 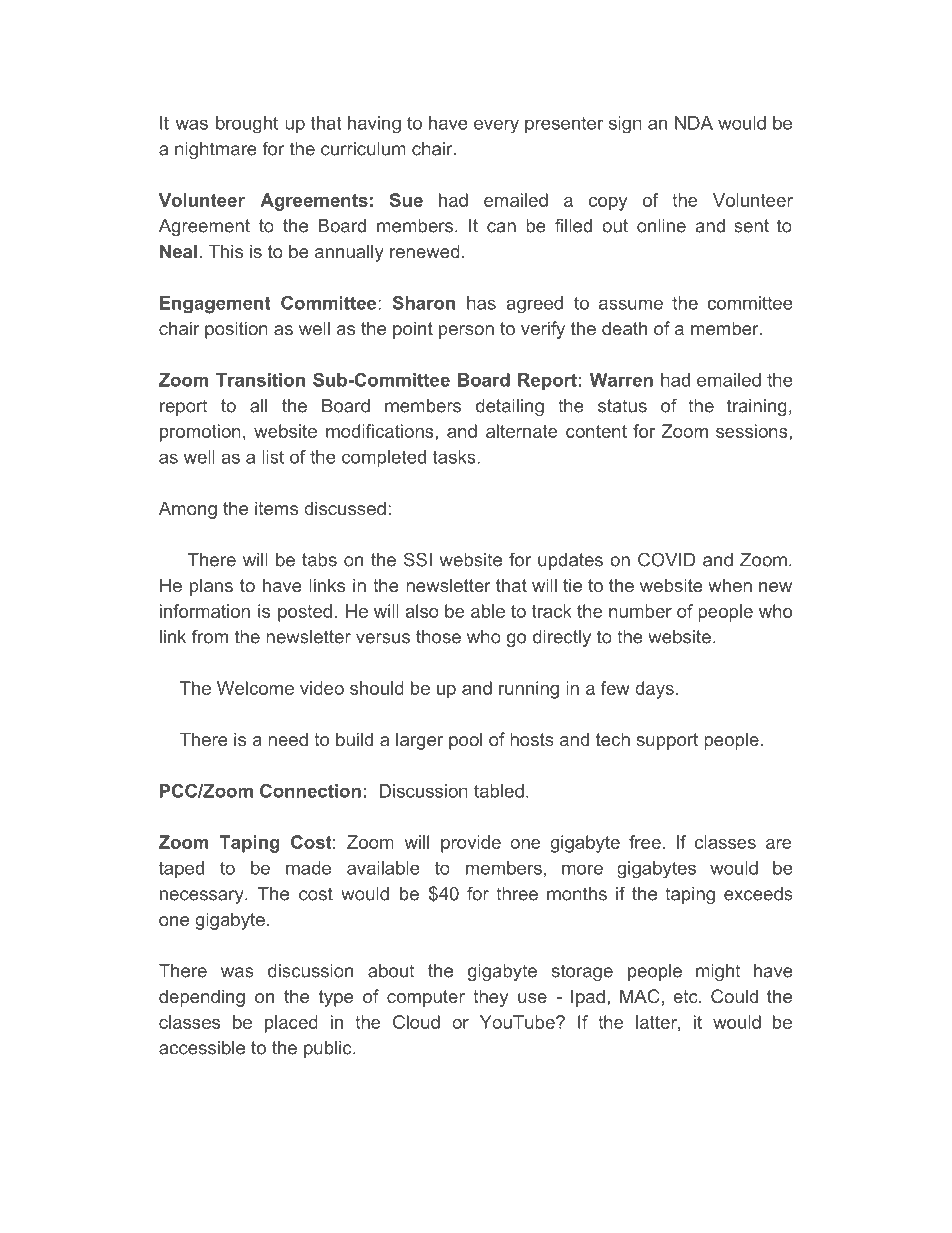 I want to click on they, so click(x=490, y=998).
